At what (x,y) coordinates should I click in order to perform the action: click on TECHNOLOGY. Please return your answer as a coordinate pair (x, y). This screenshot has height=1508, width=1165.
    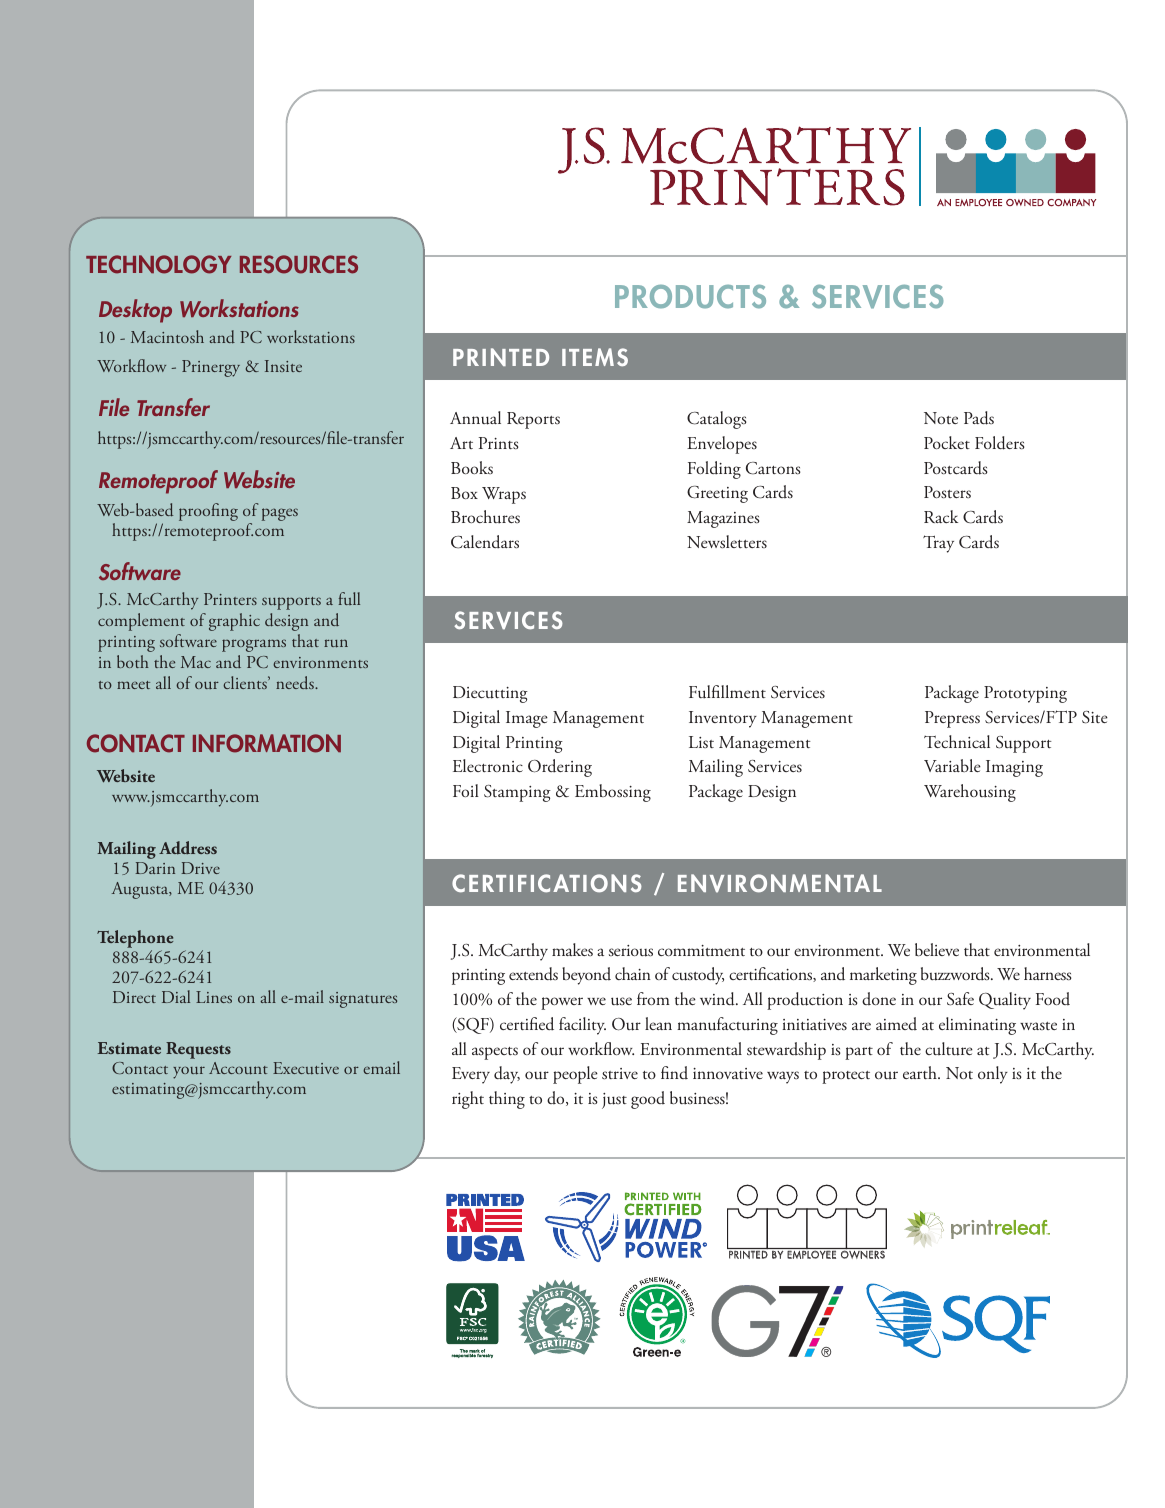
    Looking at the image, I should click on (158, 264).
